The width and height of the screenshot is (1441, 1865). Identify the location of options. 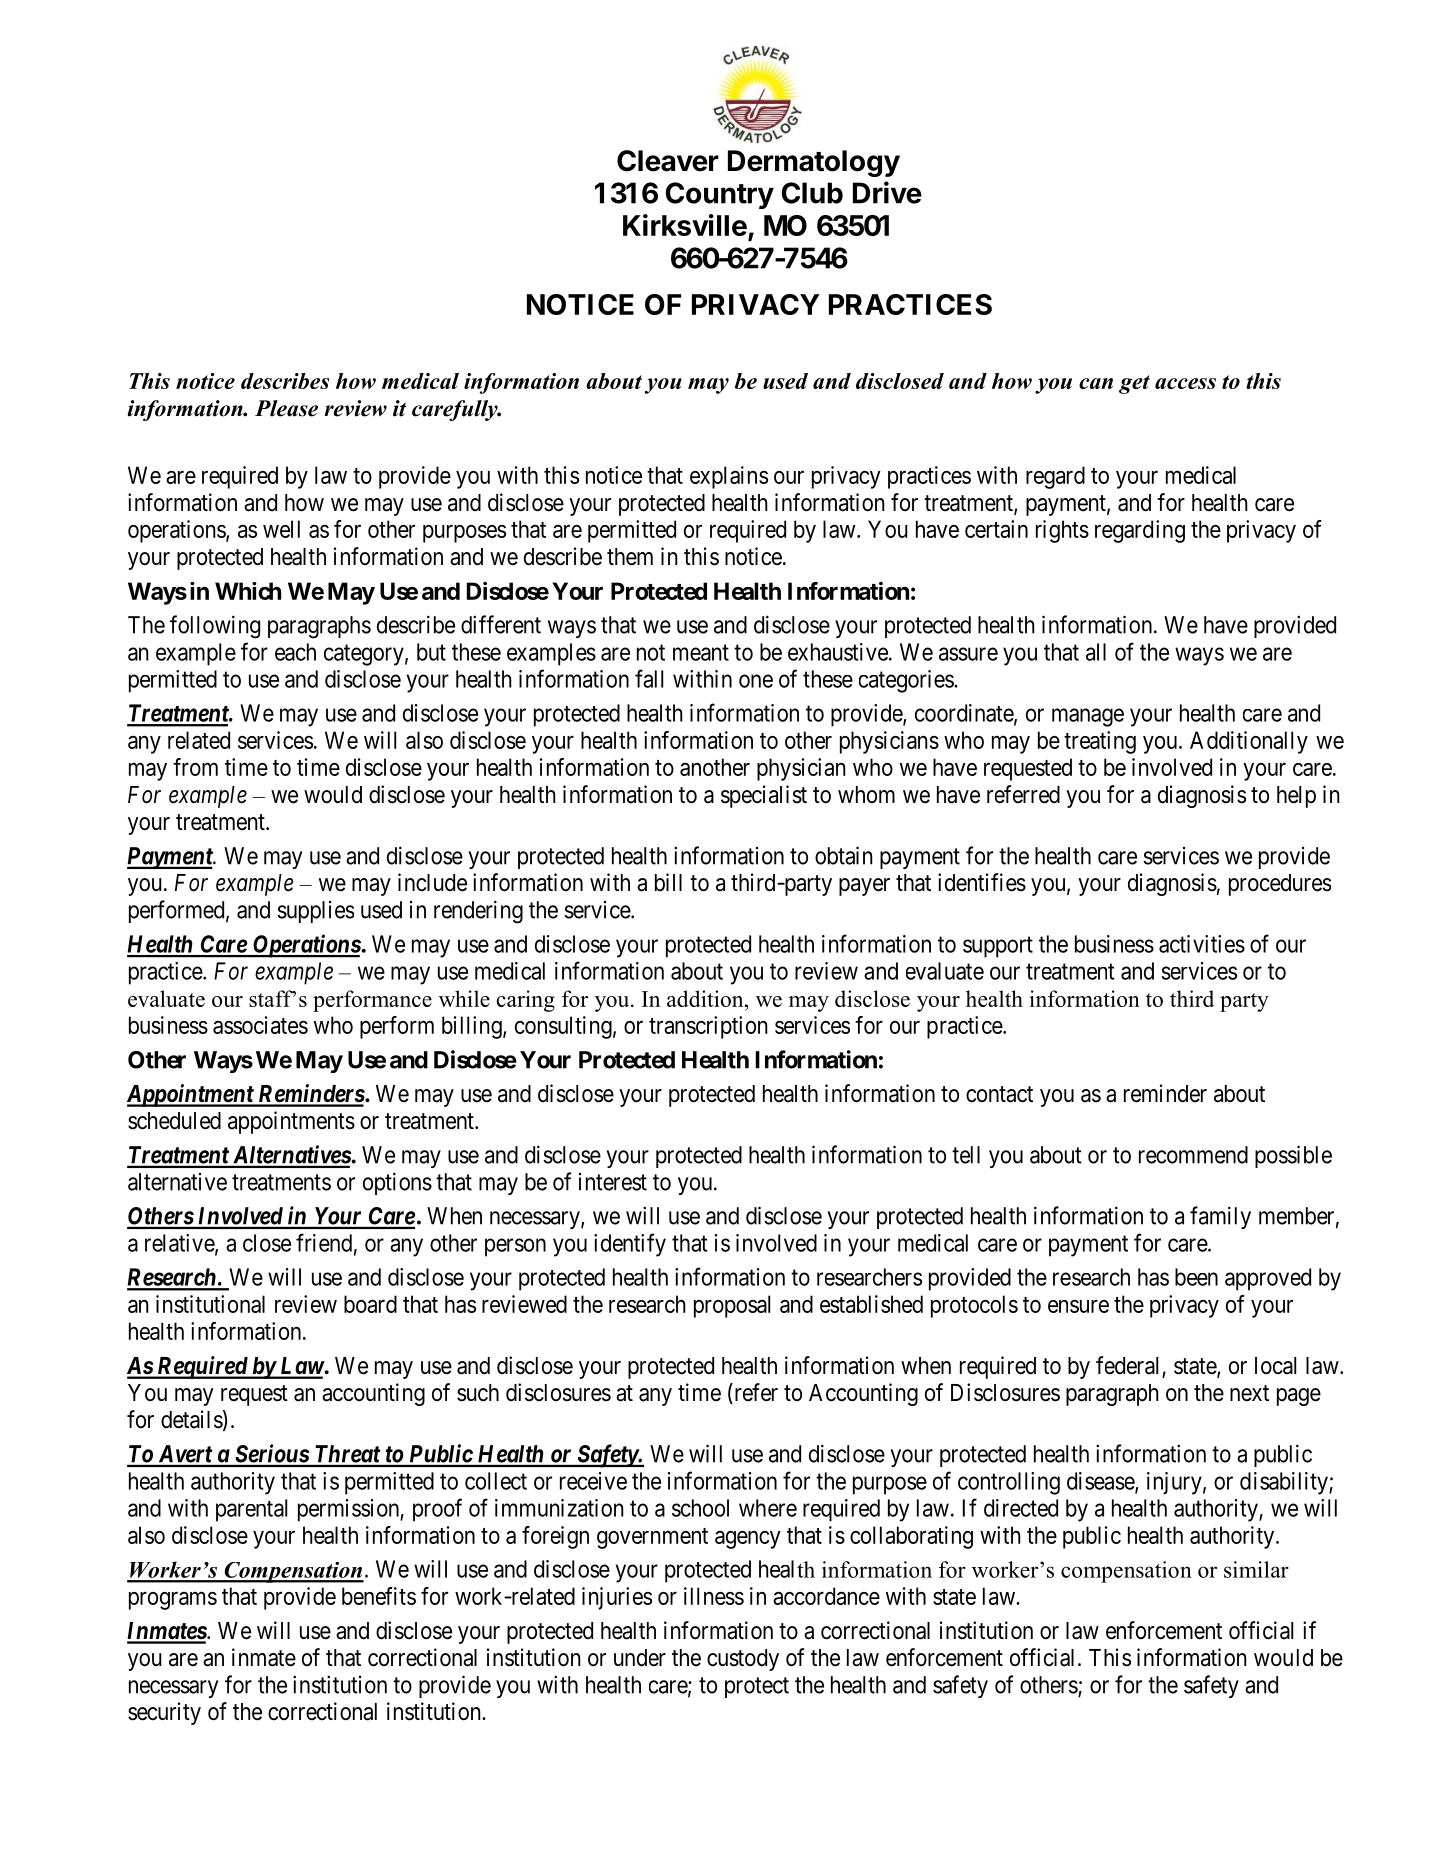
(397, 1183).
